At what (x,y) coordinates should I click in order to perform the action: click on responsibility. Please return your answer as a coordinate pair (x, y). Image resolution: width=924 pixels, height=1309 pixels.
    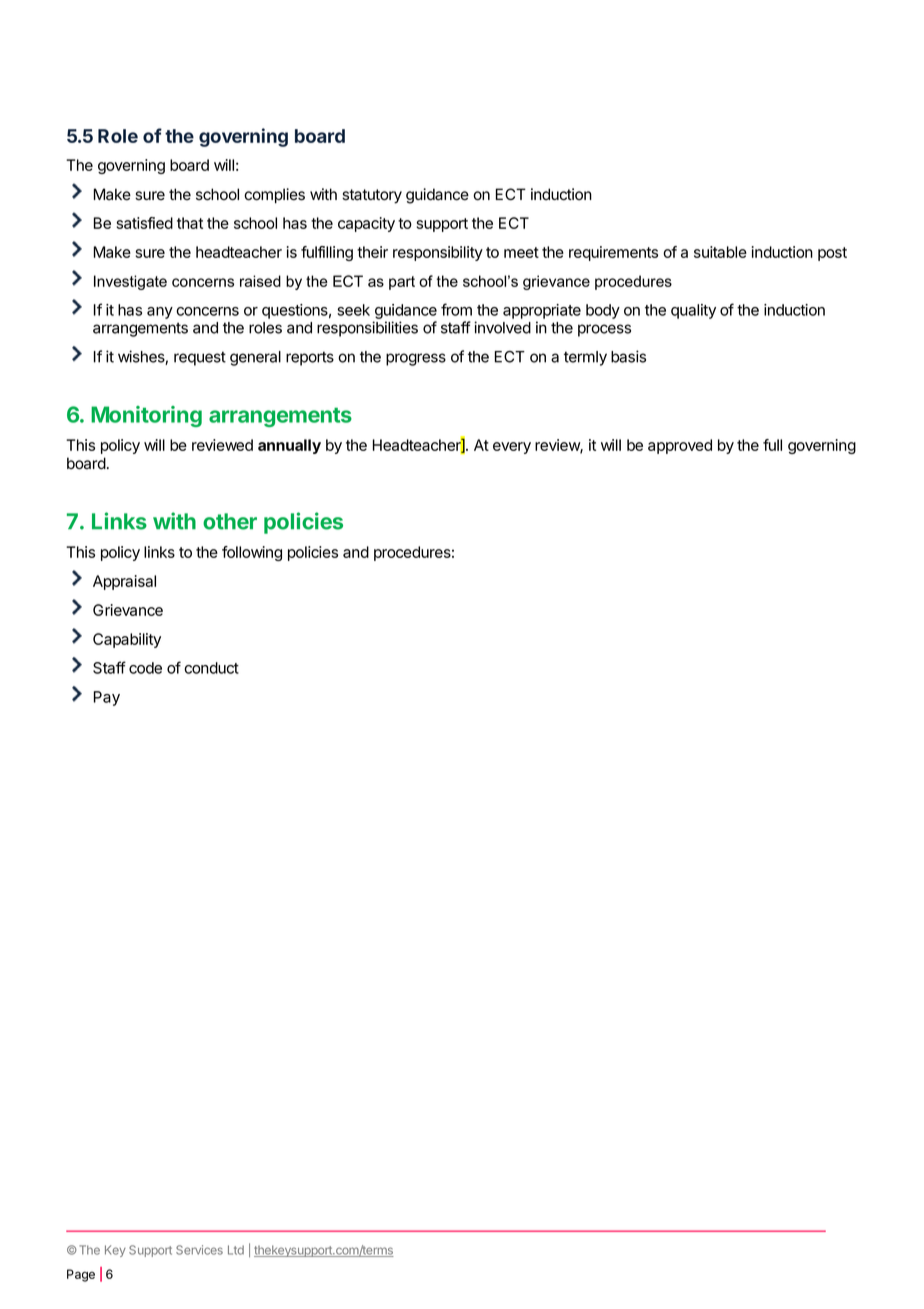
    Looking at the image, I should click on (438, 253).
